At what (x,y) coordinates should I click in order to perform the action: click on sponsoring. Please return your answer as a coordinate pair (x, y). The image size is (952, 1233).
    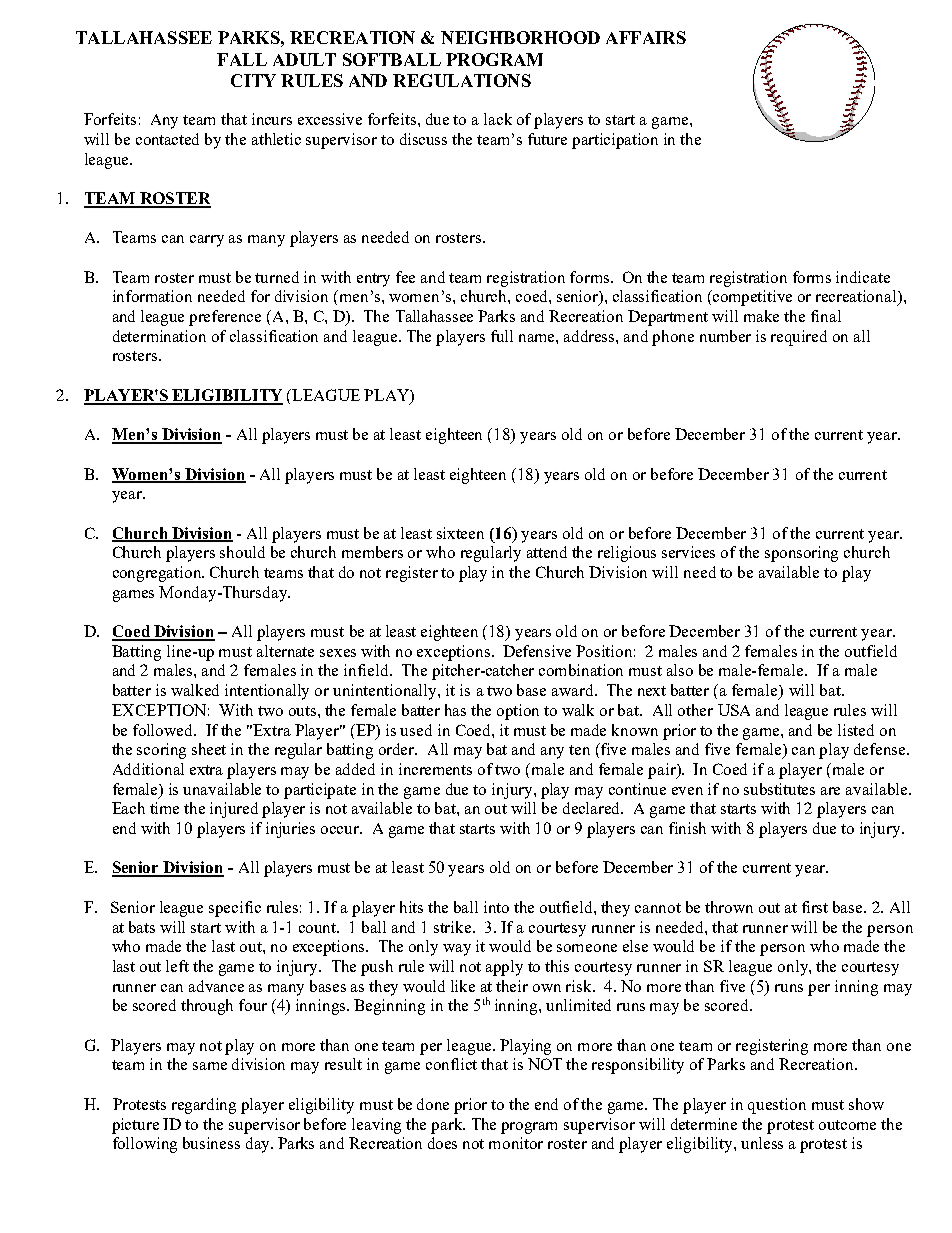
    Looking at the image, I should click on (801, 554).
